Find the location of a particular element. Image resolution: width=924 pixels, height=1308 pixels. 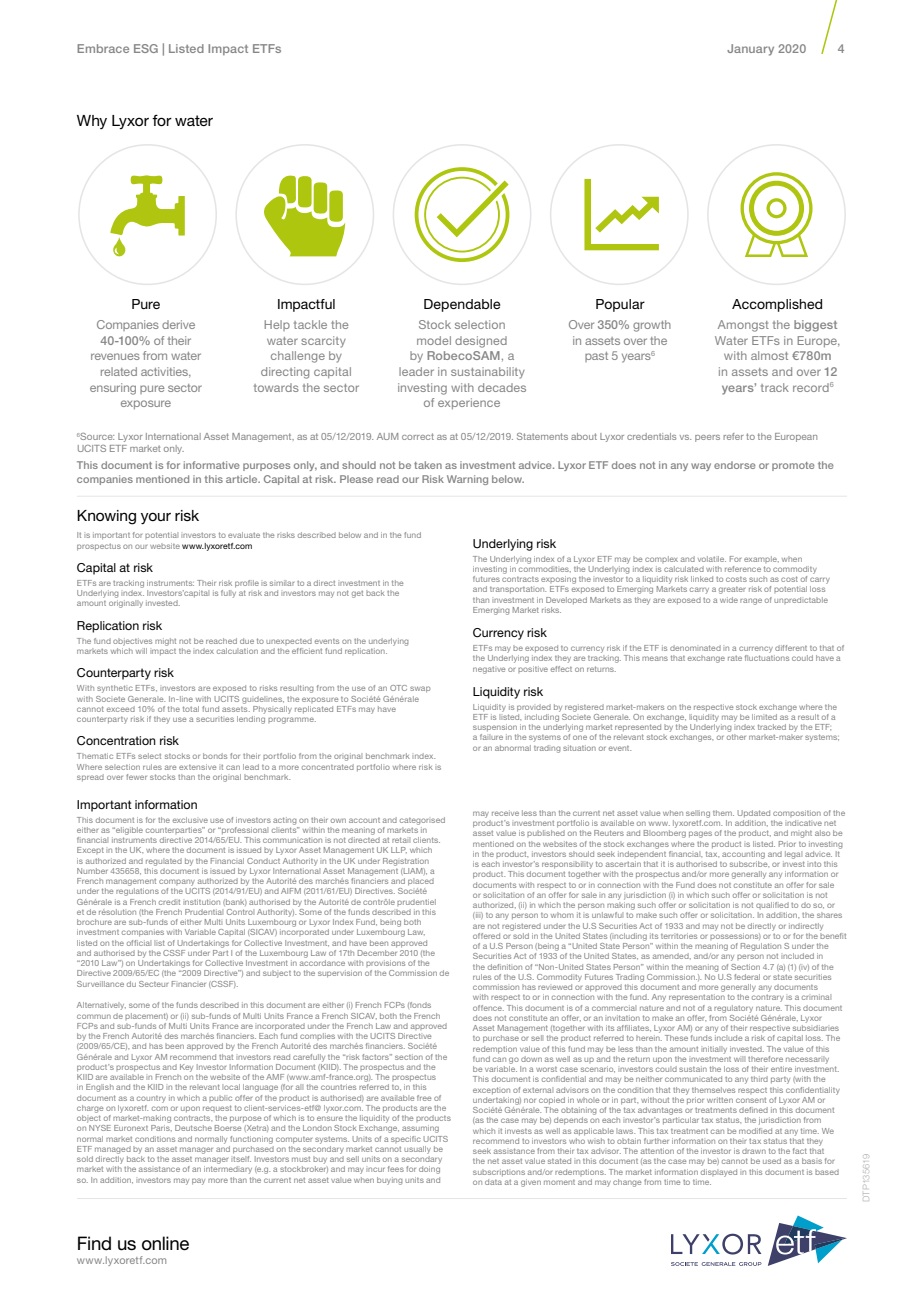

designed is located at coordinates (481, 342).
